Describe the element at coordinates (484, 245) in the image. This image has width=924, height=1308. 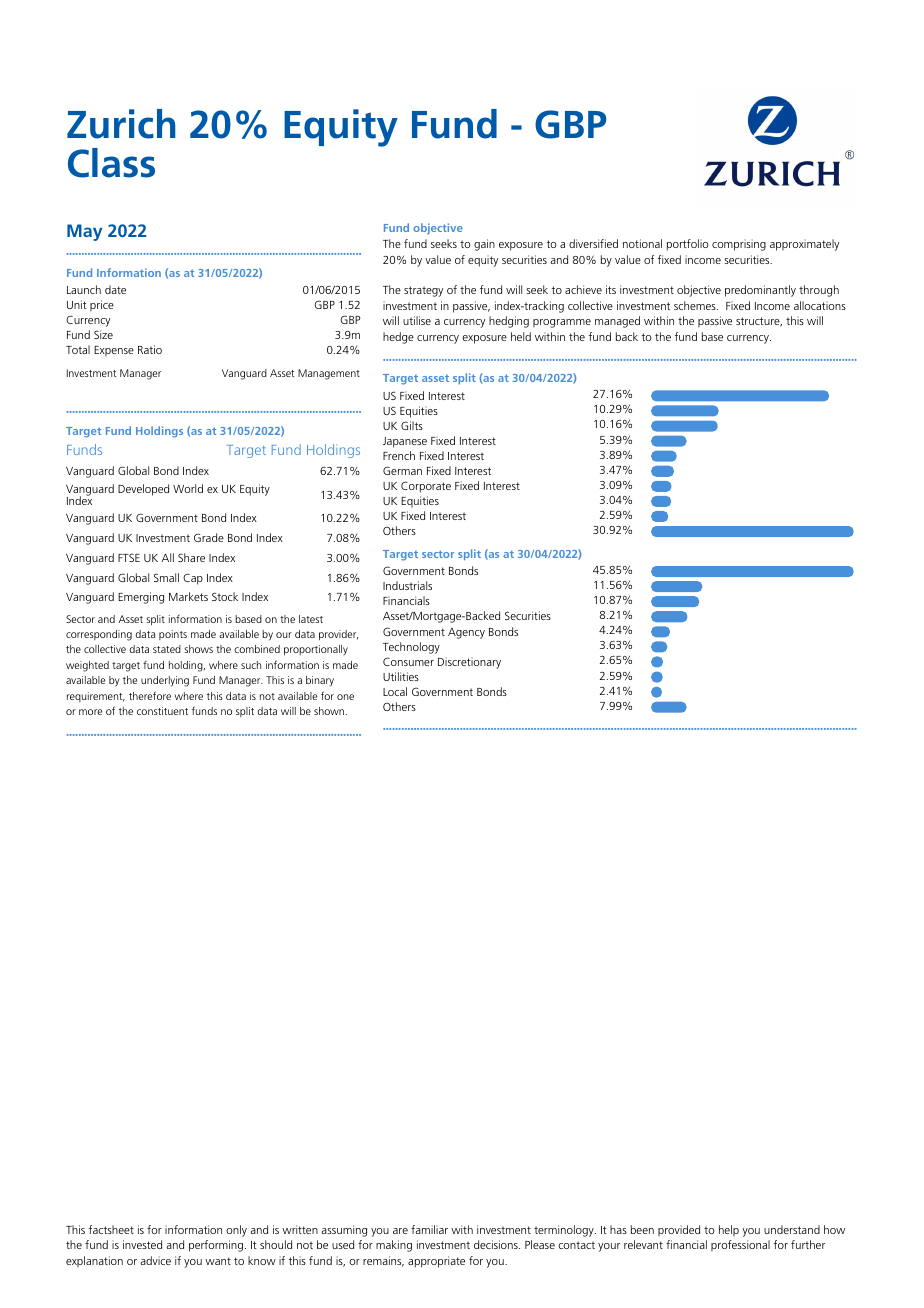
I see `gain` at that location.
